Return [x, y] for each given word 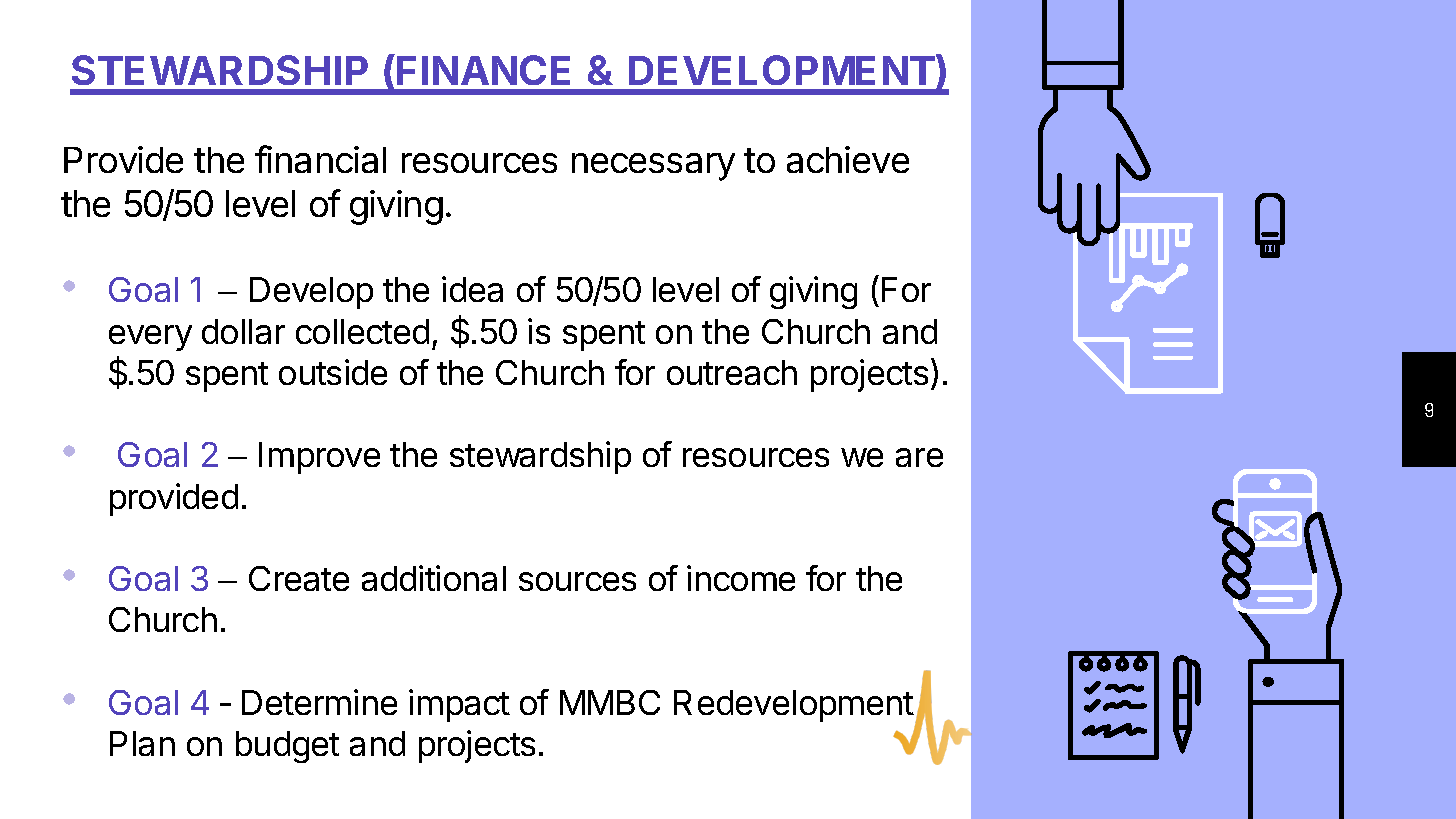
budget [287, 747]
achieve [848, 159]
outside [333, 372]
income [741, 578]
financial [320, 159]
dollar [243, 331]
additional [434, 578]
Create [299, 578]
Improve [319, 458]
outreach [732, 372]
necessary [653, 167]
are [919, 457]
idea [472, 289]
